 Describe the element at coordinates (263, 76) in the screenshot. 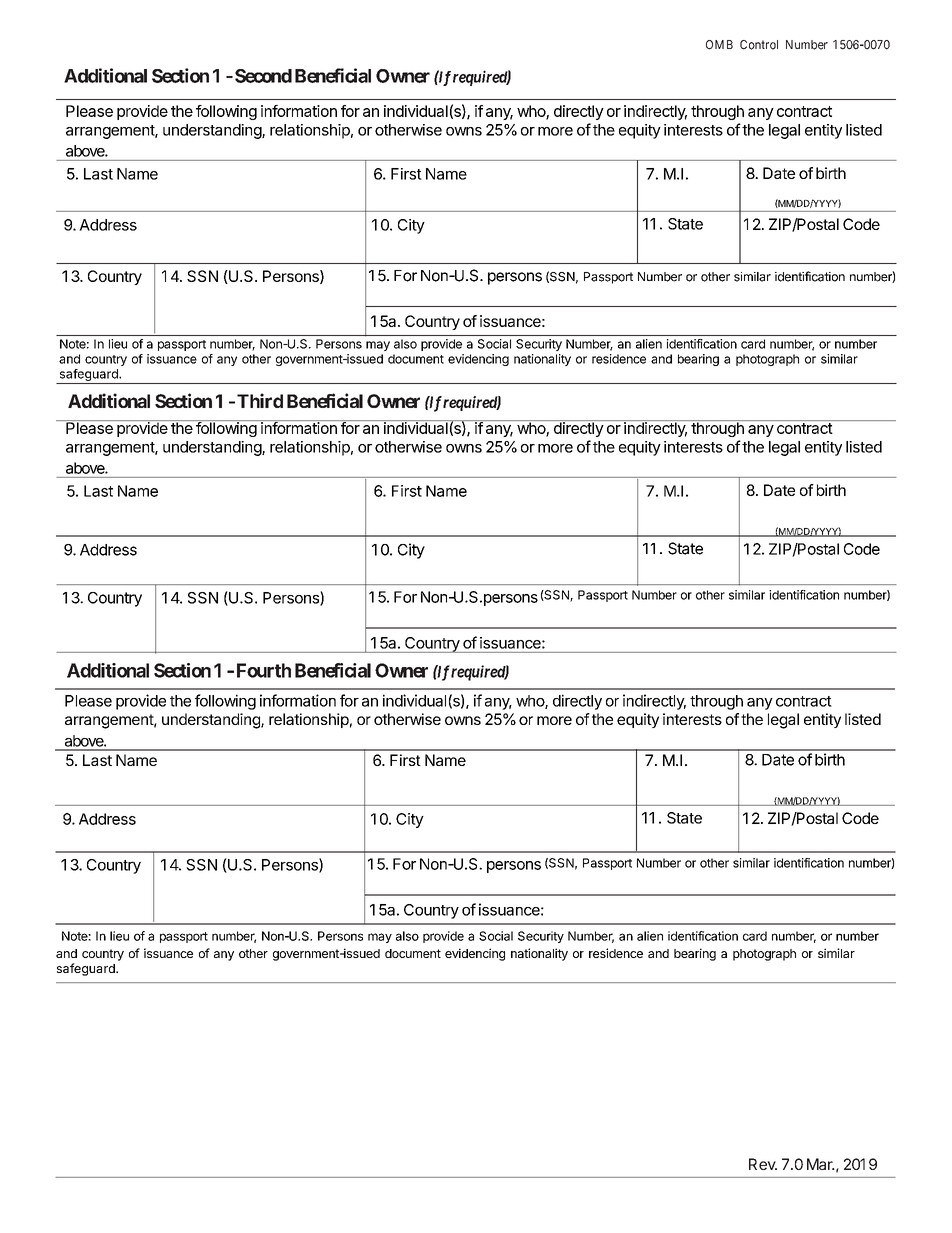

I see `Second` at that location.
